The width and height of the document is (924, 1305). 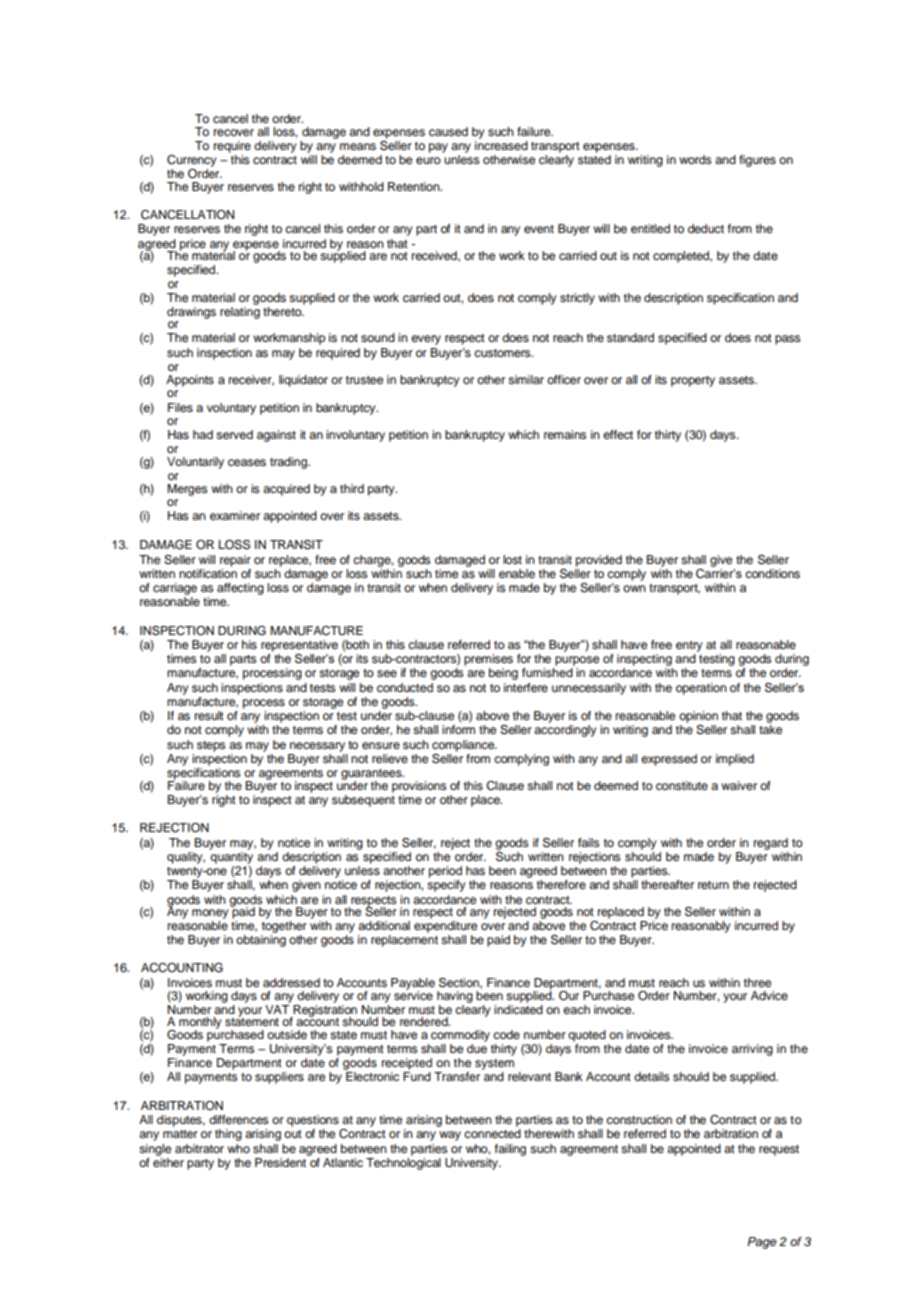 What do you see at coordinates (445, 872) in the document?
I see `period` at bounding box center [445, 872].
